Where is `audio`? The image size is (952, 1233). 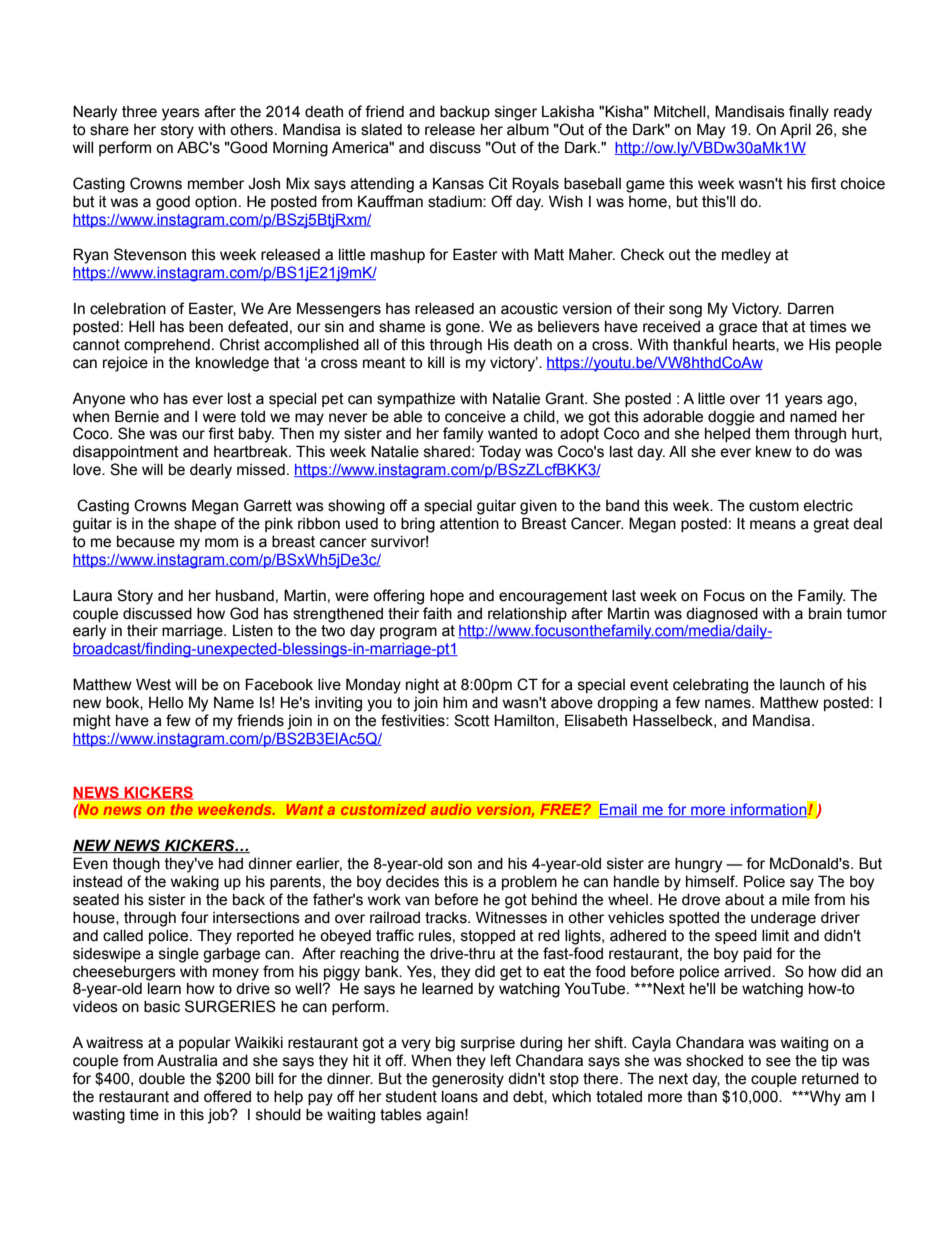
audio is located at coordinates (451, 809).
